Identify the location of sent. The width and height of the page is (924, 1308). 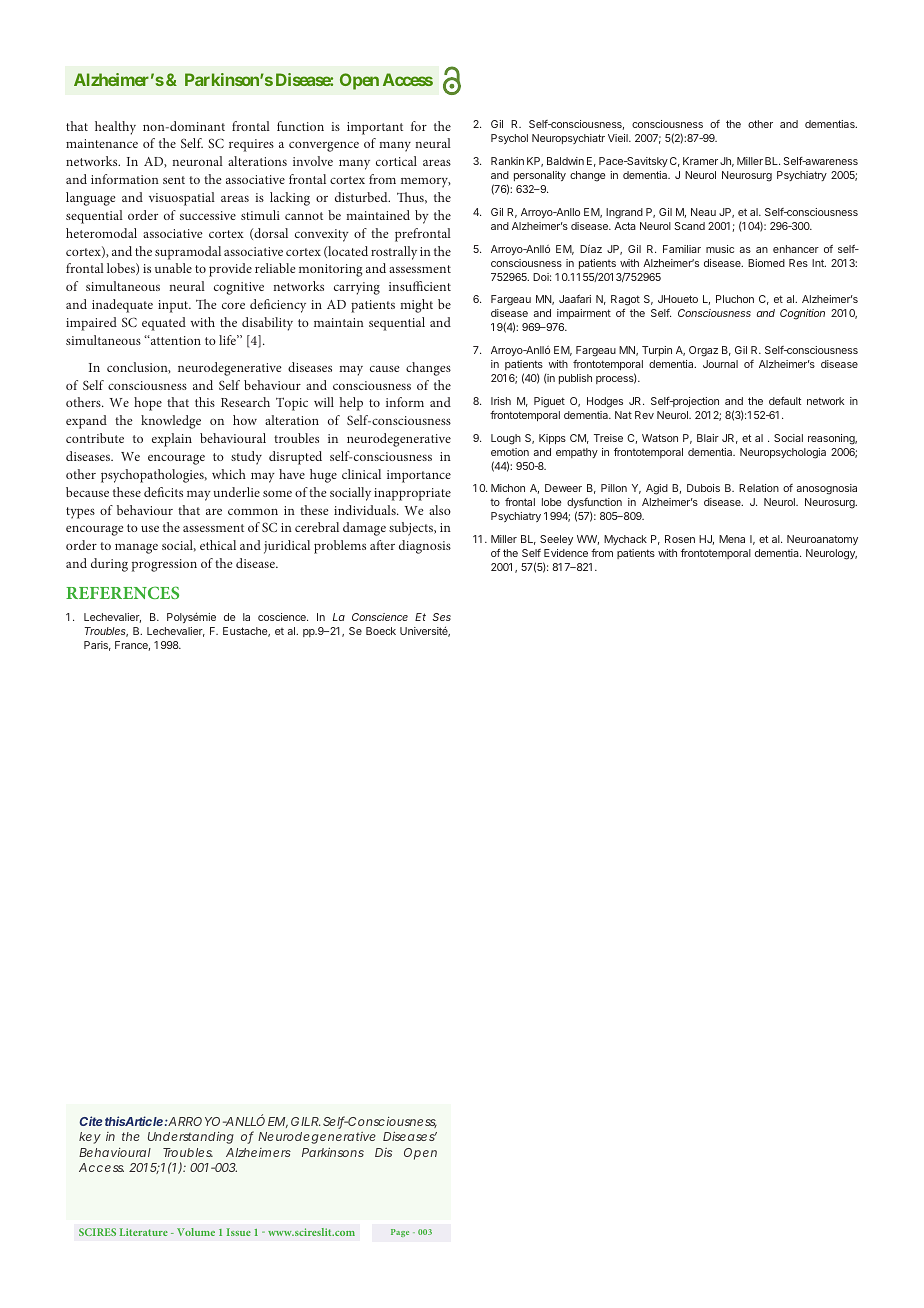
(174, 180).
